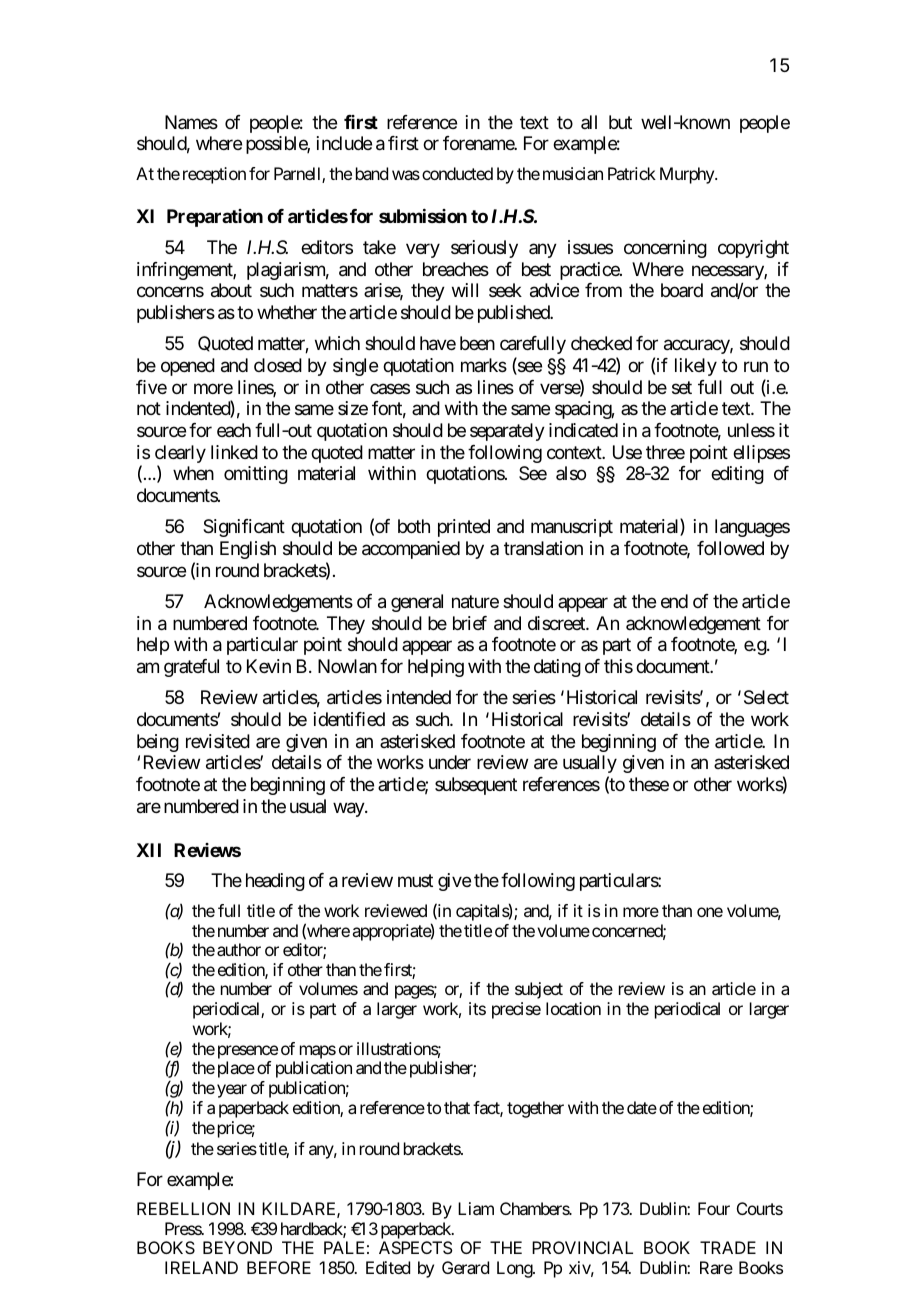  Describe the element at coordinates (649, 784) in the image. I see `these` at that location.
